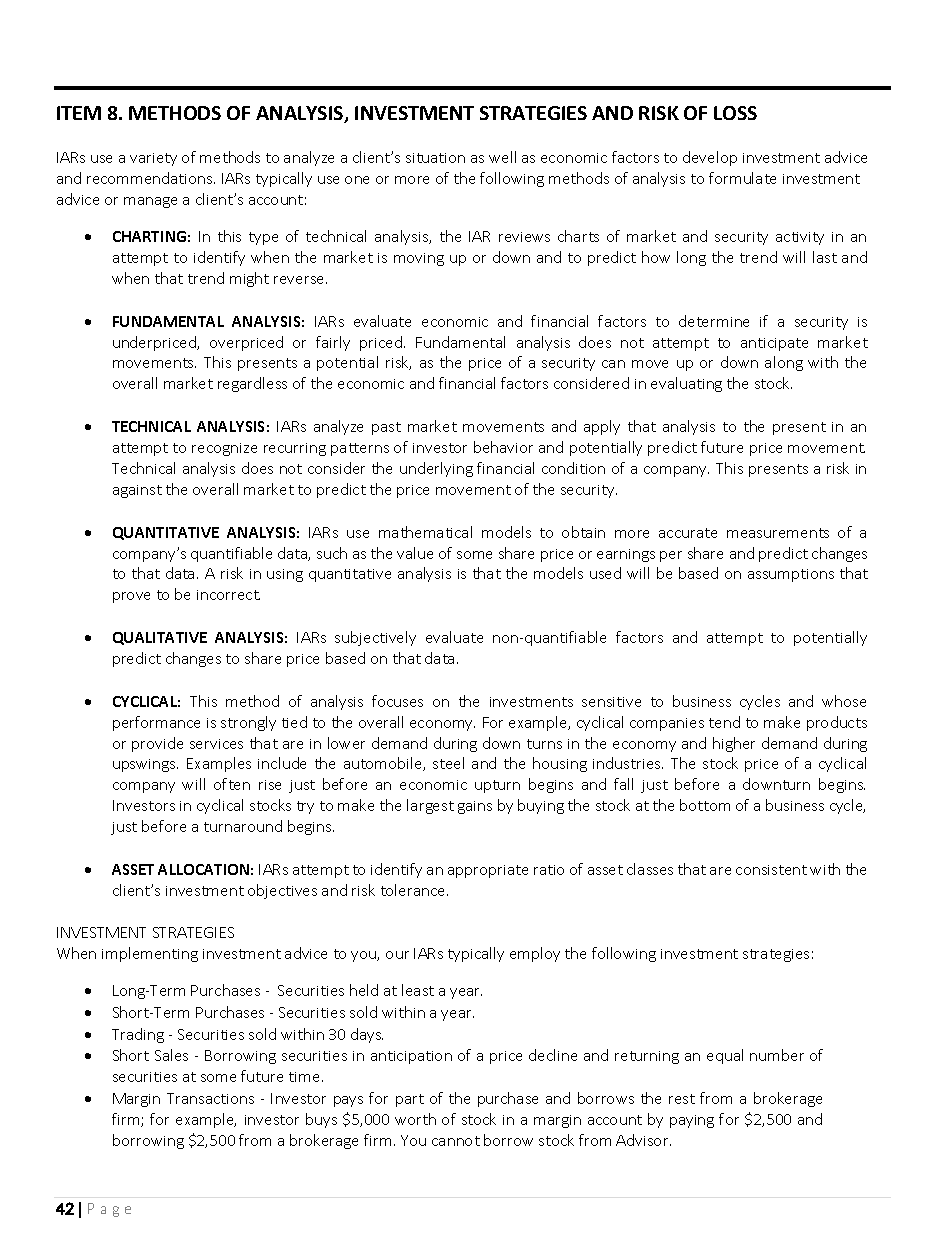 The image size is (952, 1233). Describe the element at coordinates (210, 1098) in the screenshot. I see `Transactions` at that location.
